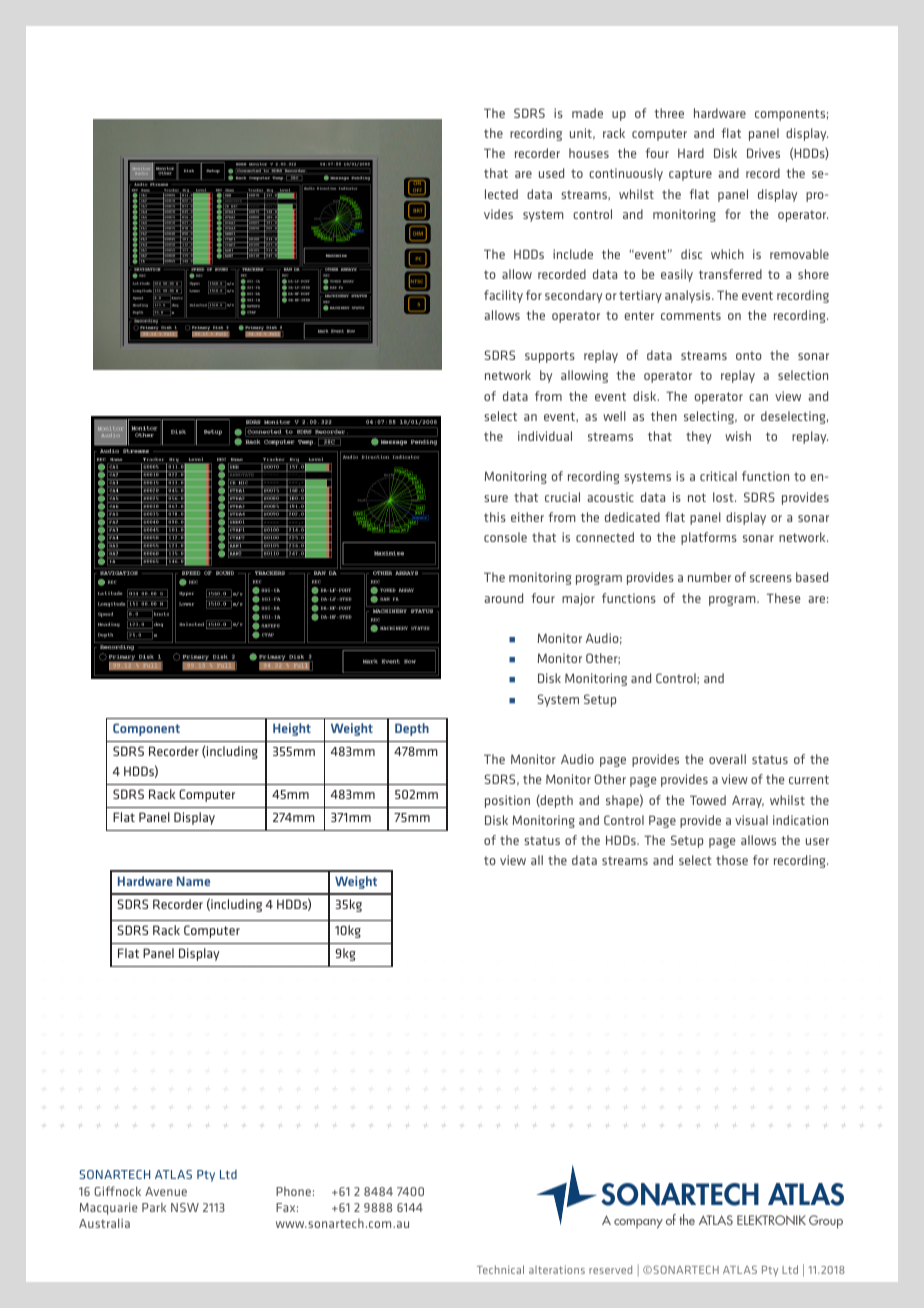 This page has height=1308, width=924. I want to click on Drives, so click(763, 153).
